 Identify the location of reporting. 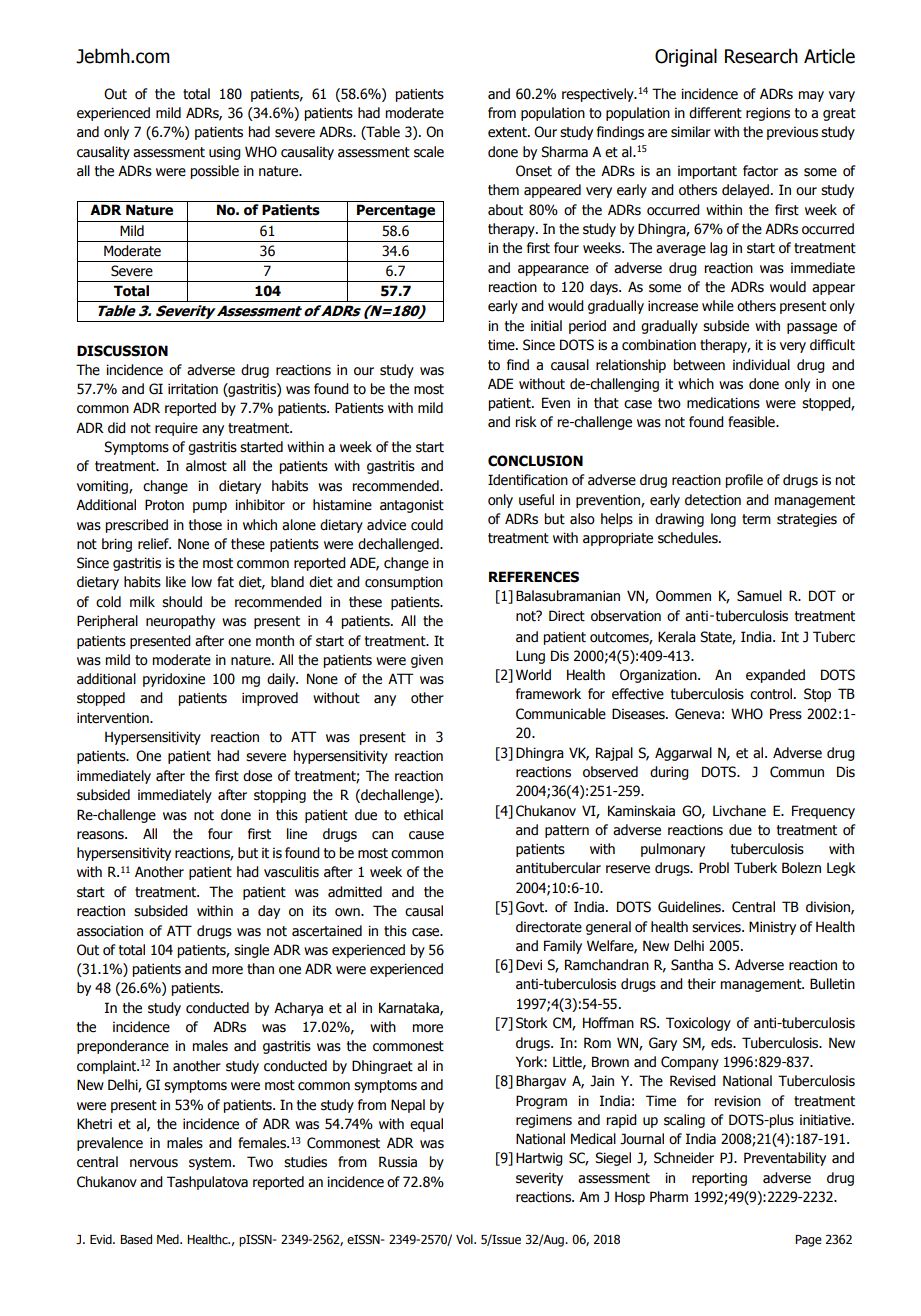
(719, 1179).
